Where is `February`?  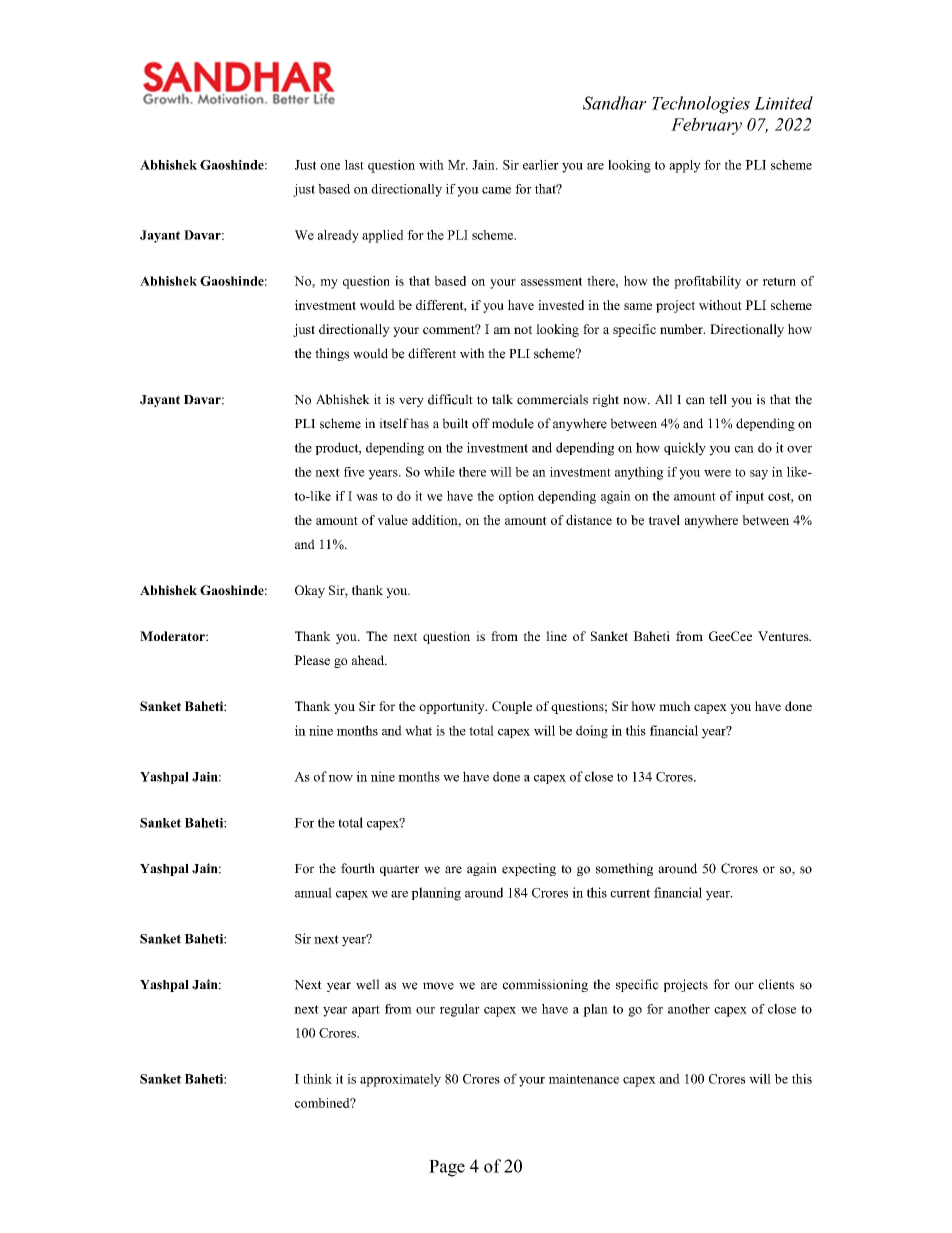 February is located at coordinates (706, 126).
